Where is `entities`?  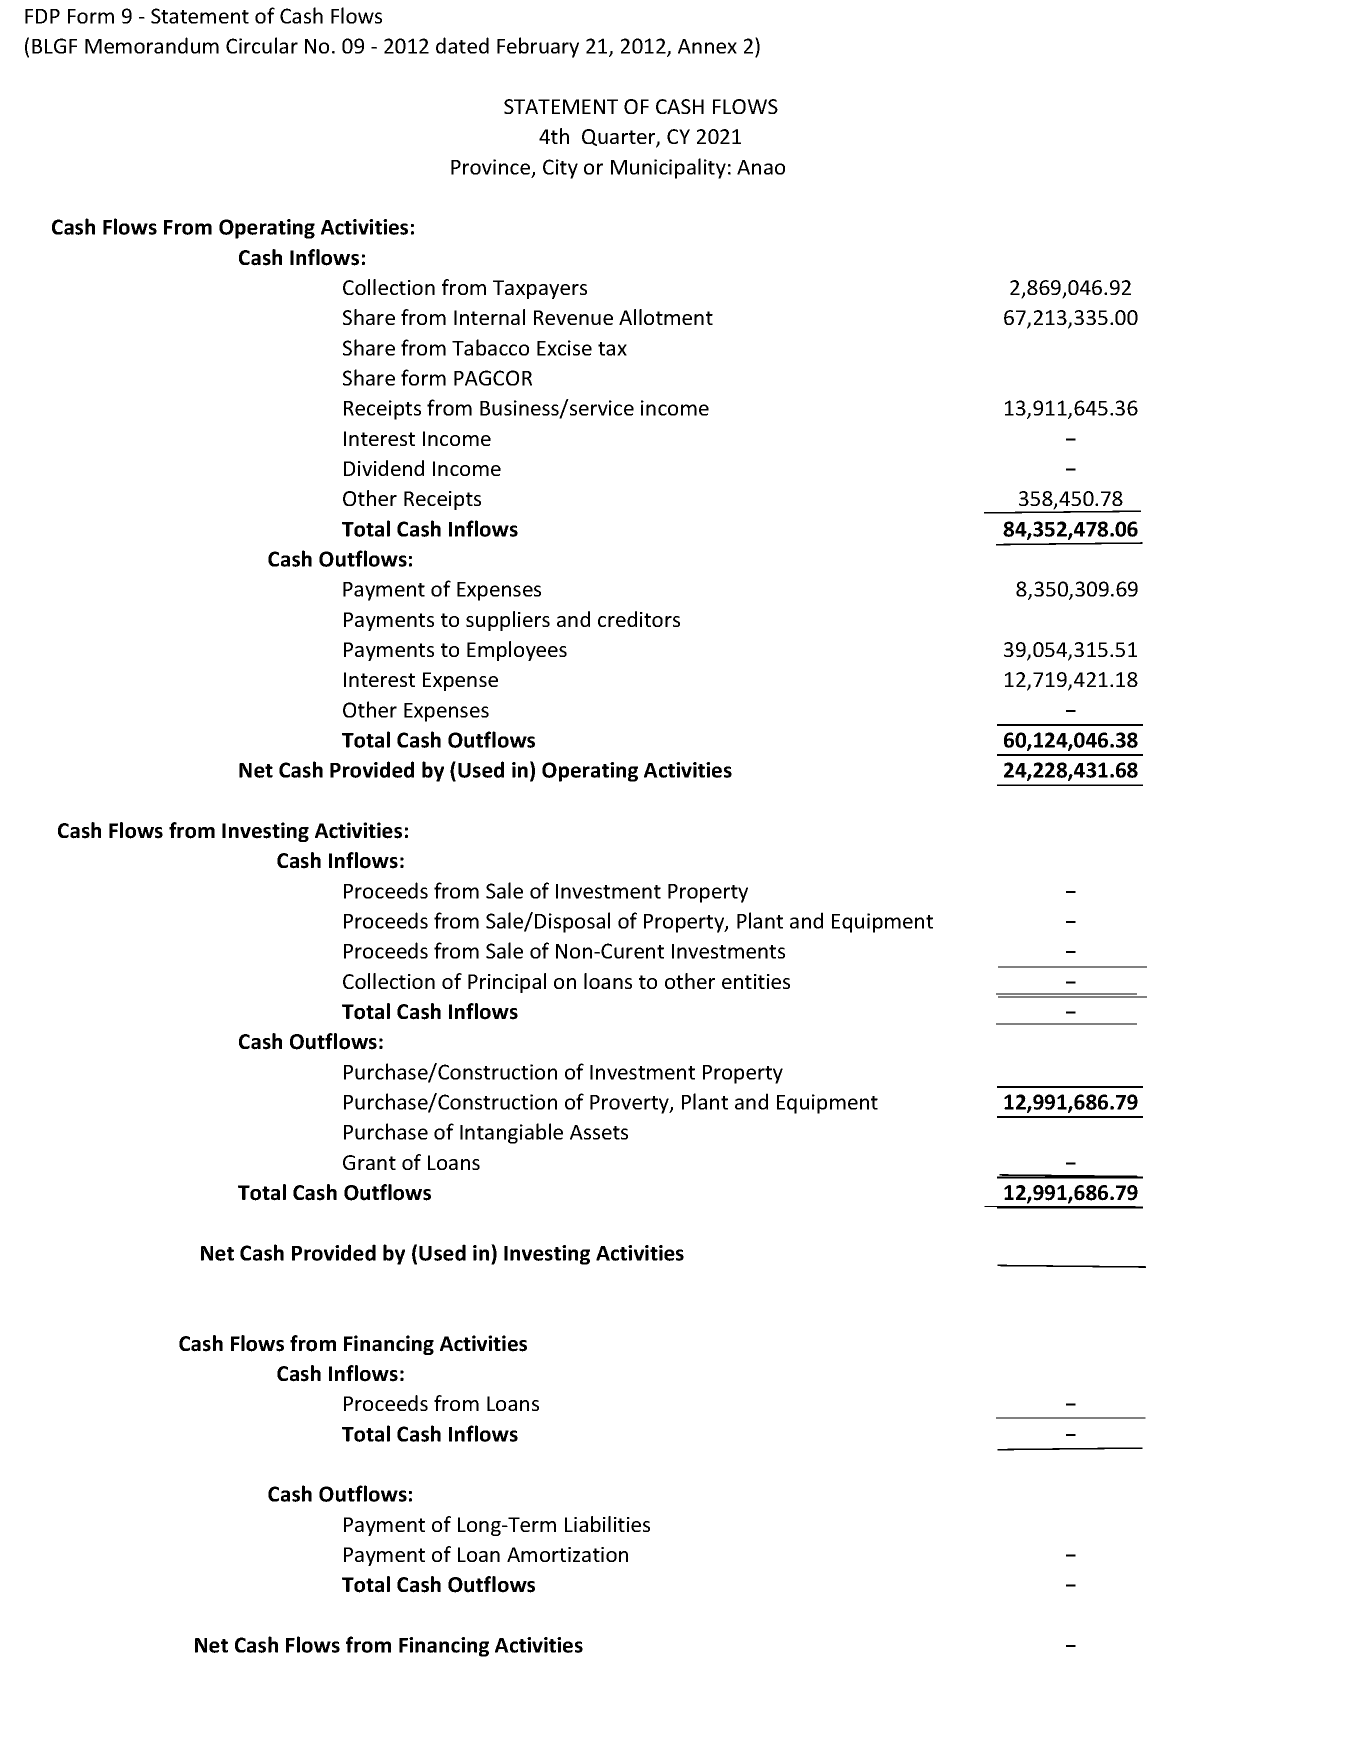
entities is located at coordinates (756, 981).
